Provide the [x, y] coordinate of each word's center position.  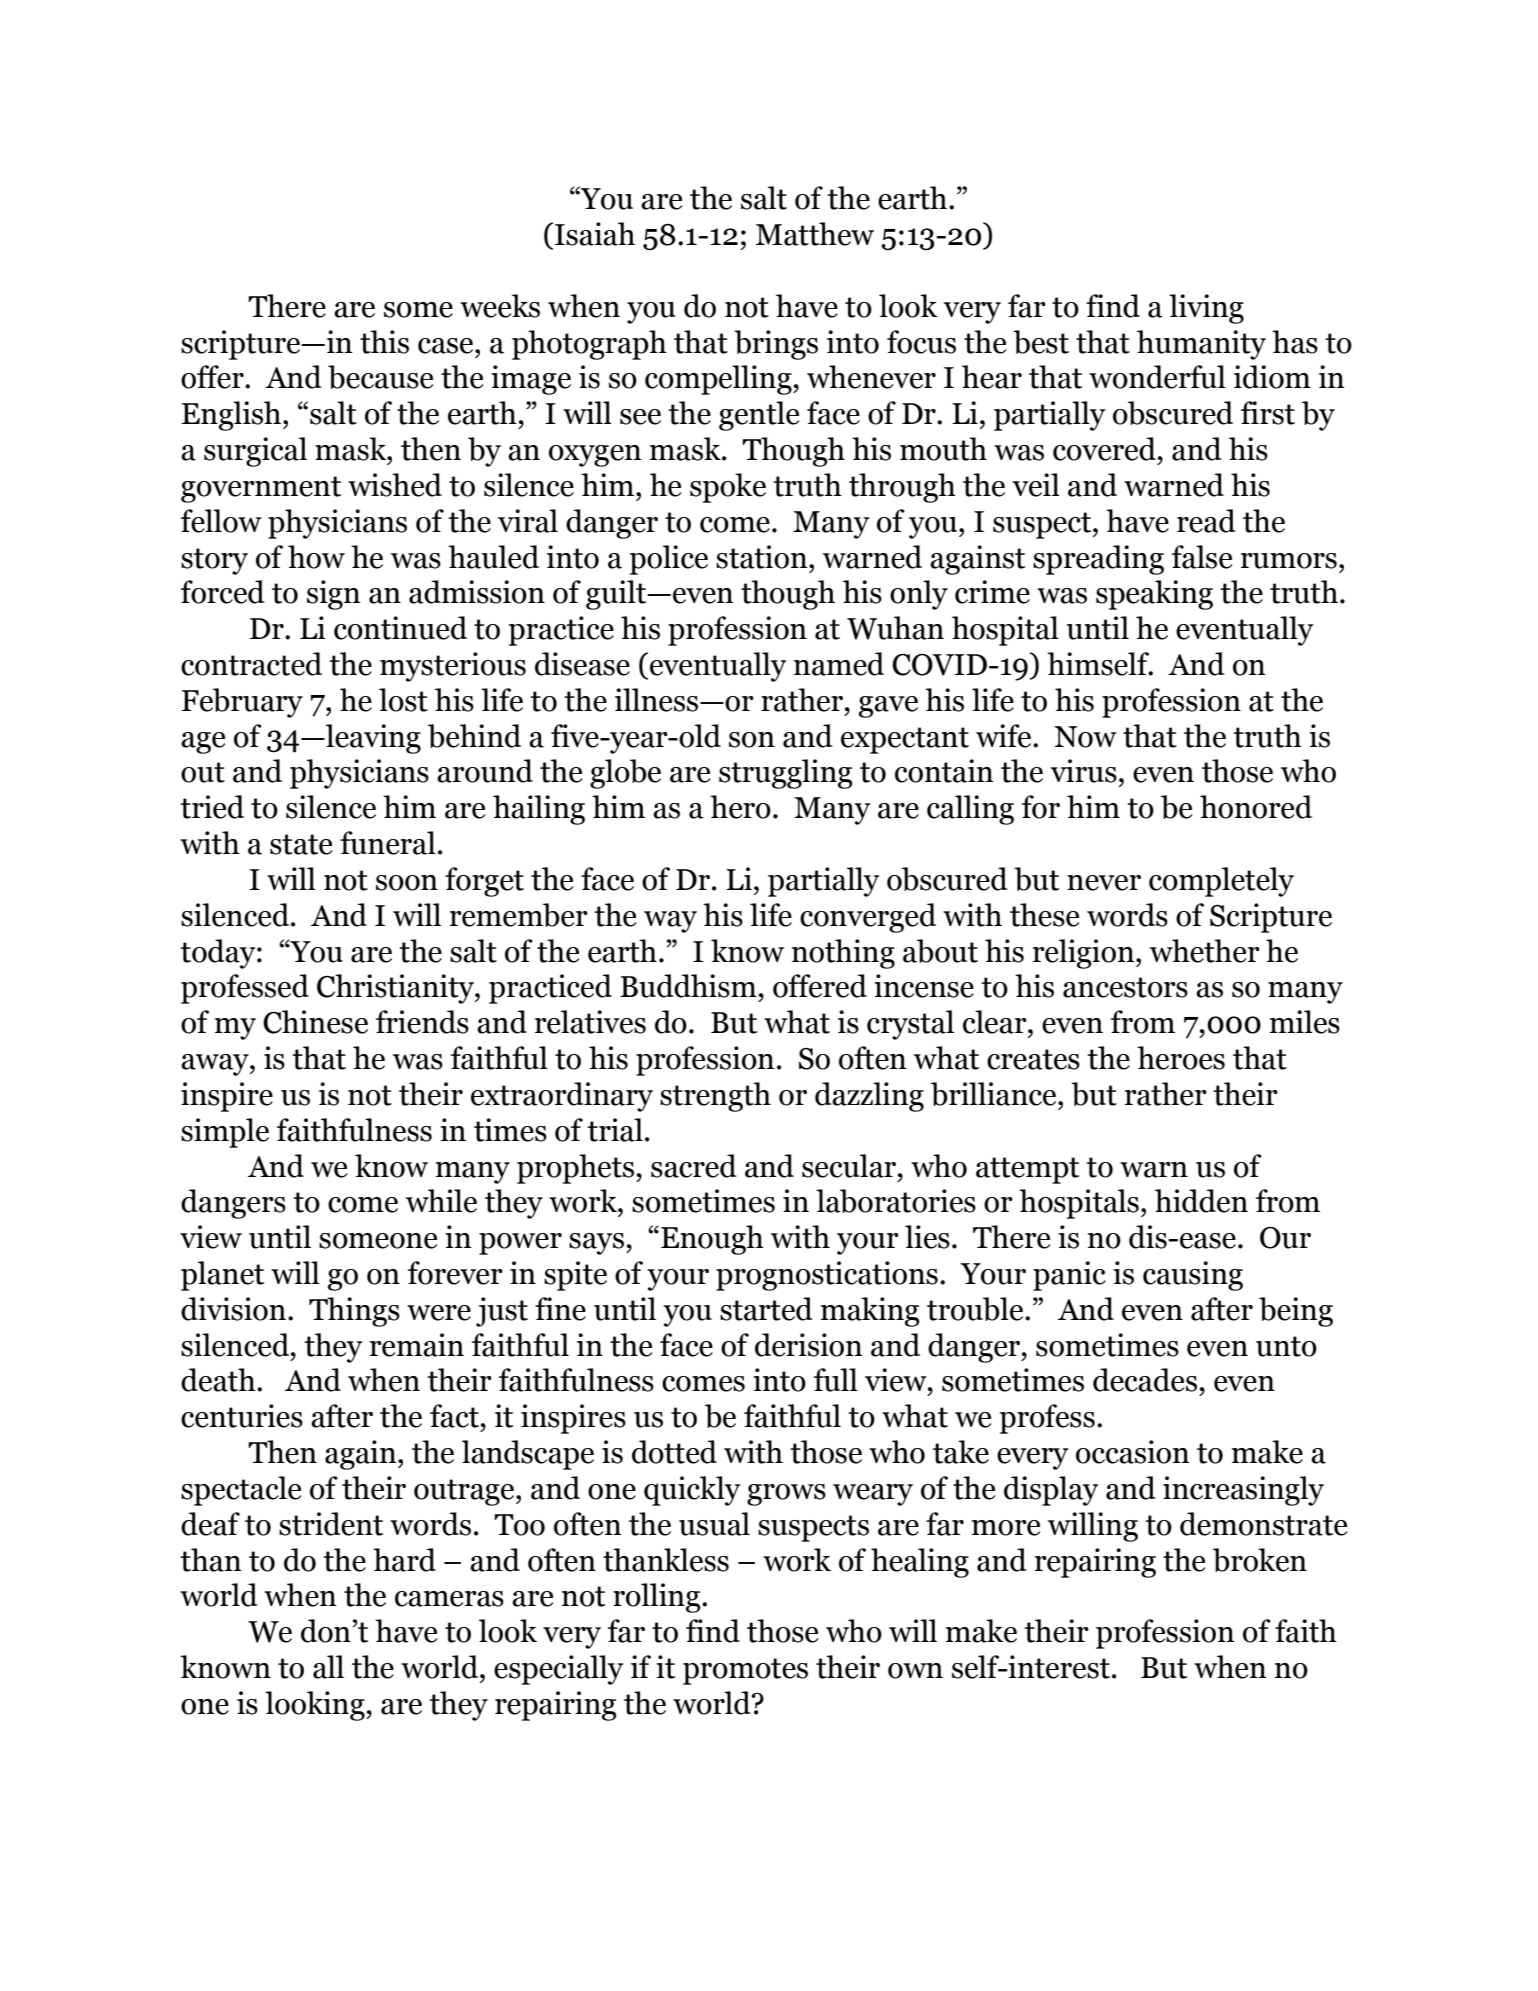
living [1206, 309]
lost [403, 700]
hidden [1201, 1201]
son [752, 740]
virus [1083, 771]
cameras [449, 1599]
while [441, 1201]
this [384, 342]
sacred [694, 1166]
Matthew [815, 234]
